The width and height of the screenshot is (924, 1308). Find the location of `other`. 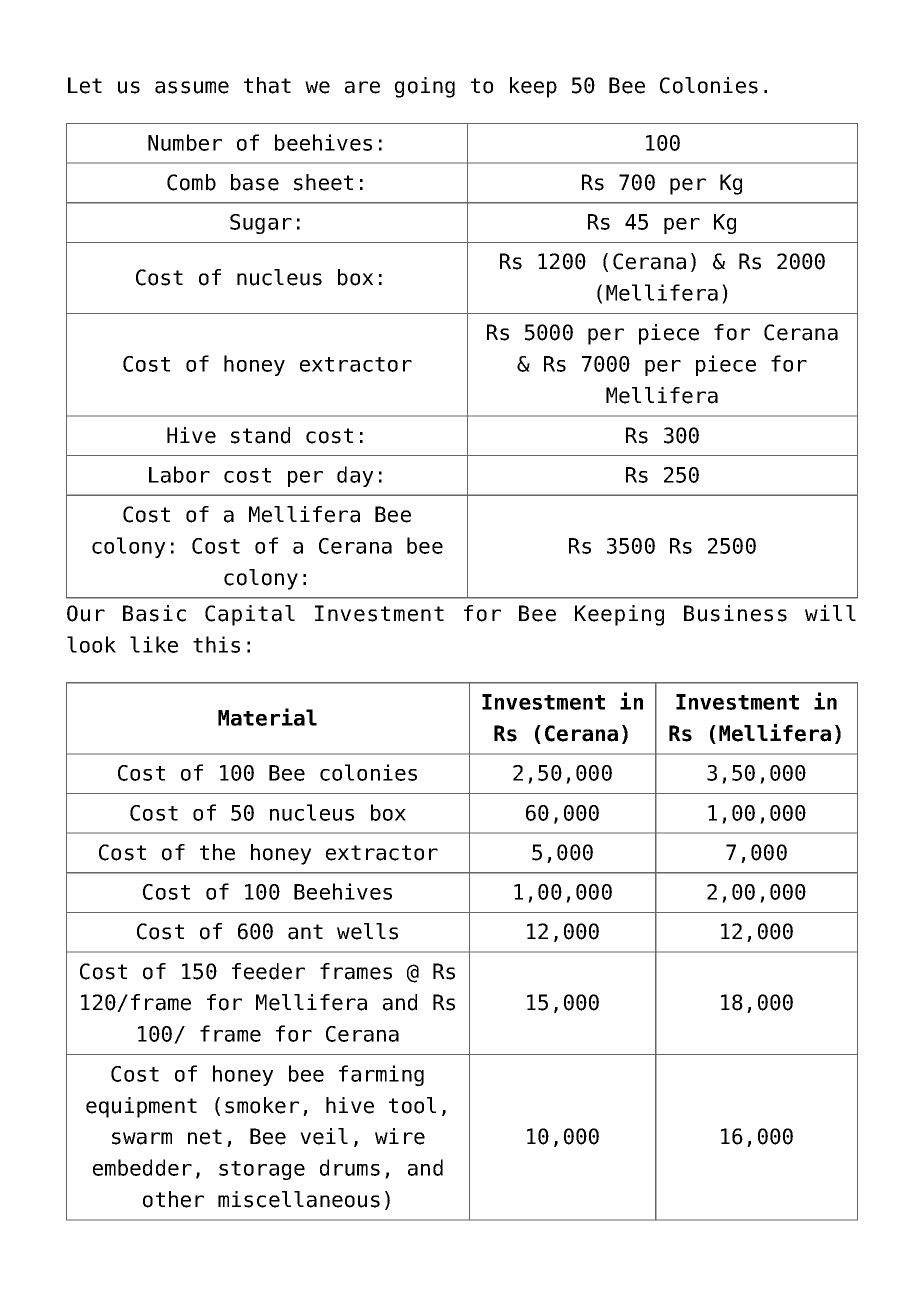

other is located at coordinates (173, 1199).
